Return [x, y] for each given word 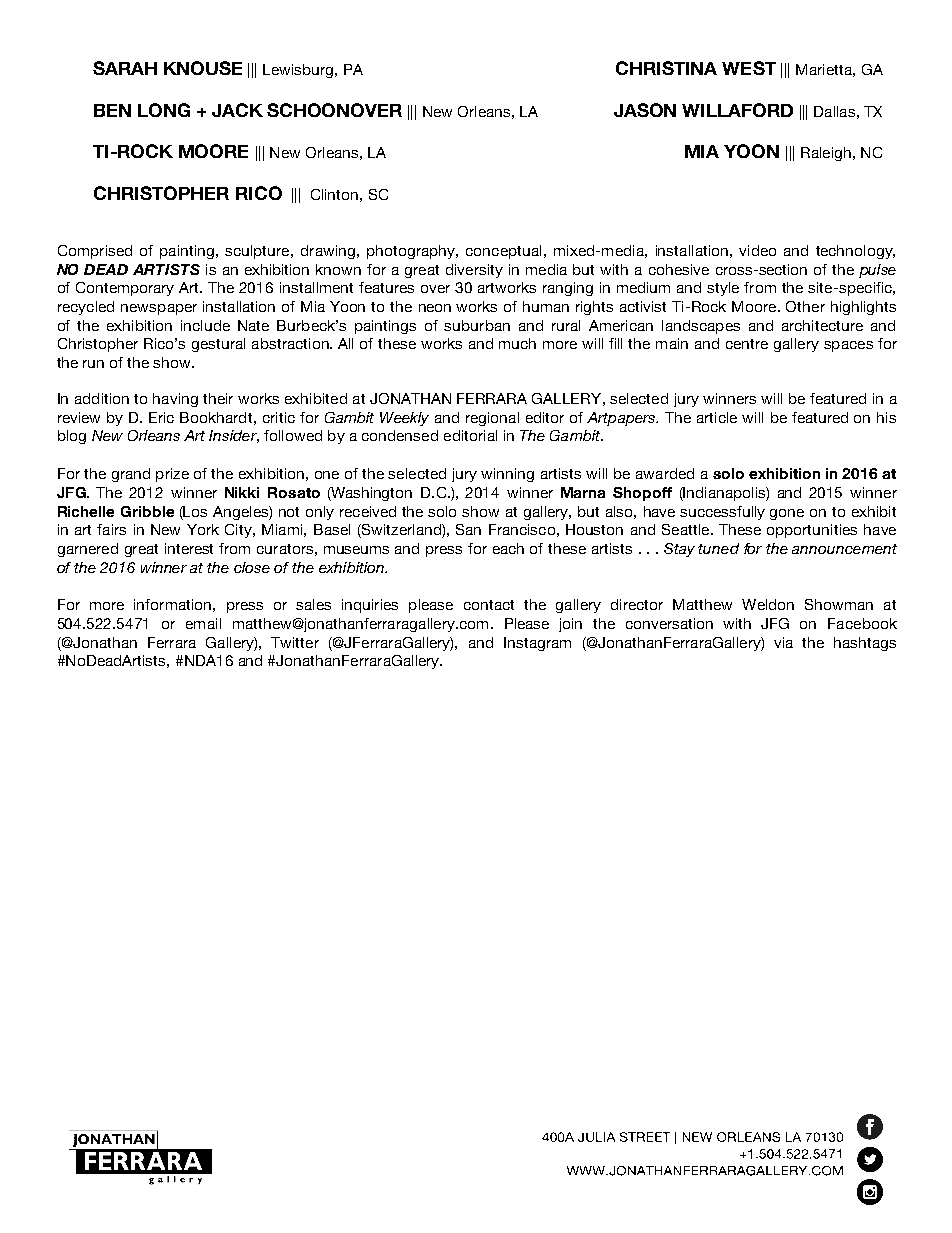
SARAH [125, 68]
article [717, 417]
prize [172, 475]
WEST [749, 68]
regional [492, 419]
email [203, 623]
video [757, 250]
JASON [645, 110]
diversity [474, 271]
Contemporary [125, 289]
